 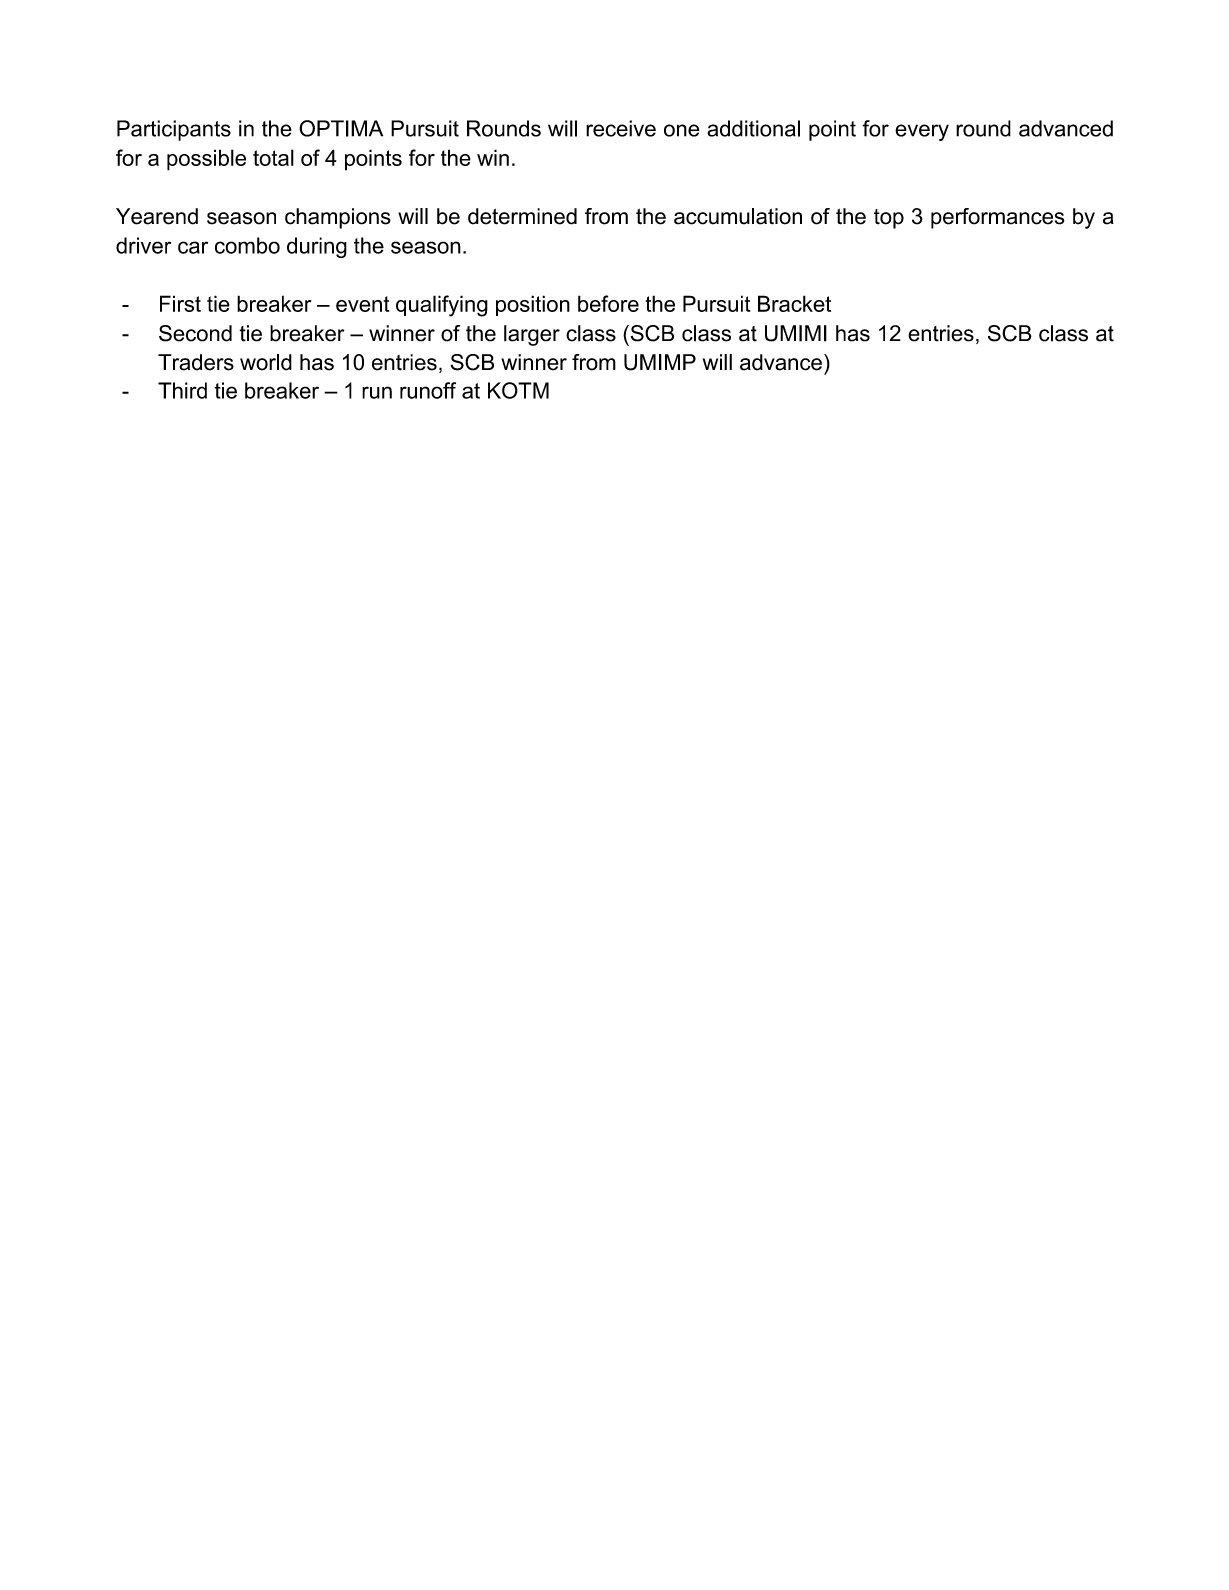 I want to click on top, so click(x=889, y=219).
